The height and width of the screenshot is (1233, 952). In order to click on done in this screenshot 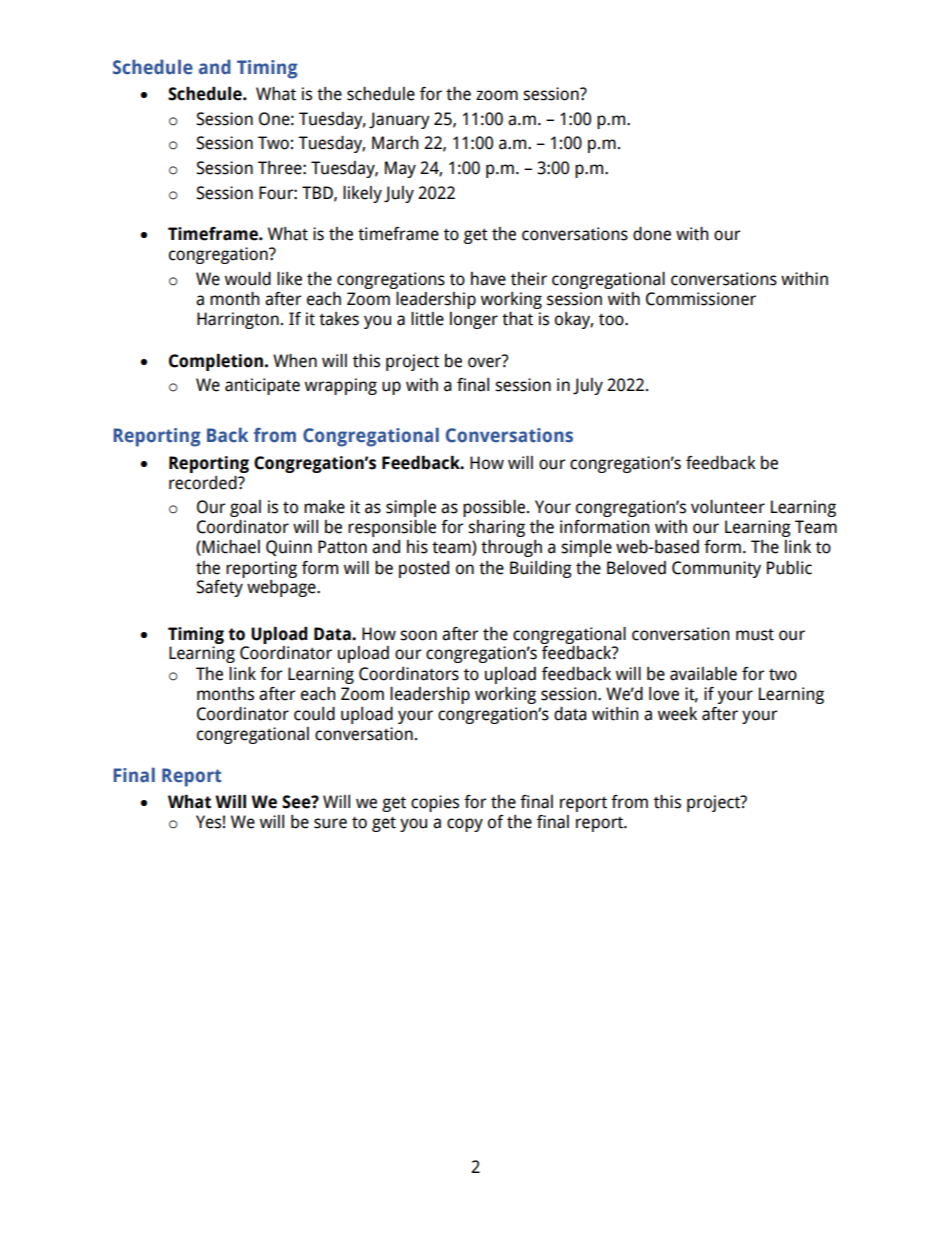, I will do `click(652, 234)`.
